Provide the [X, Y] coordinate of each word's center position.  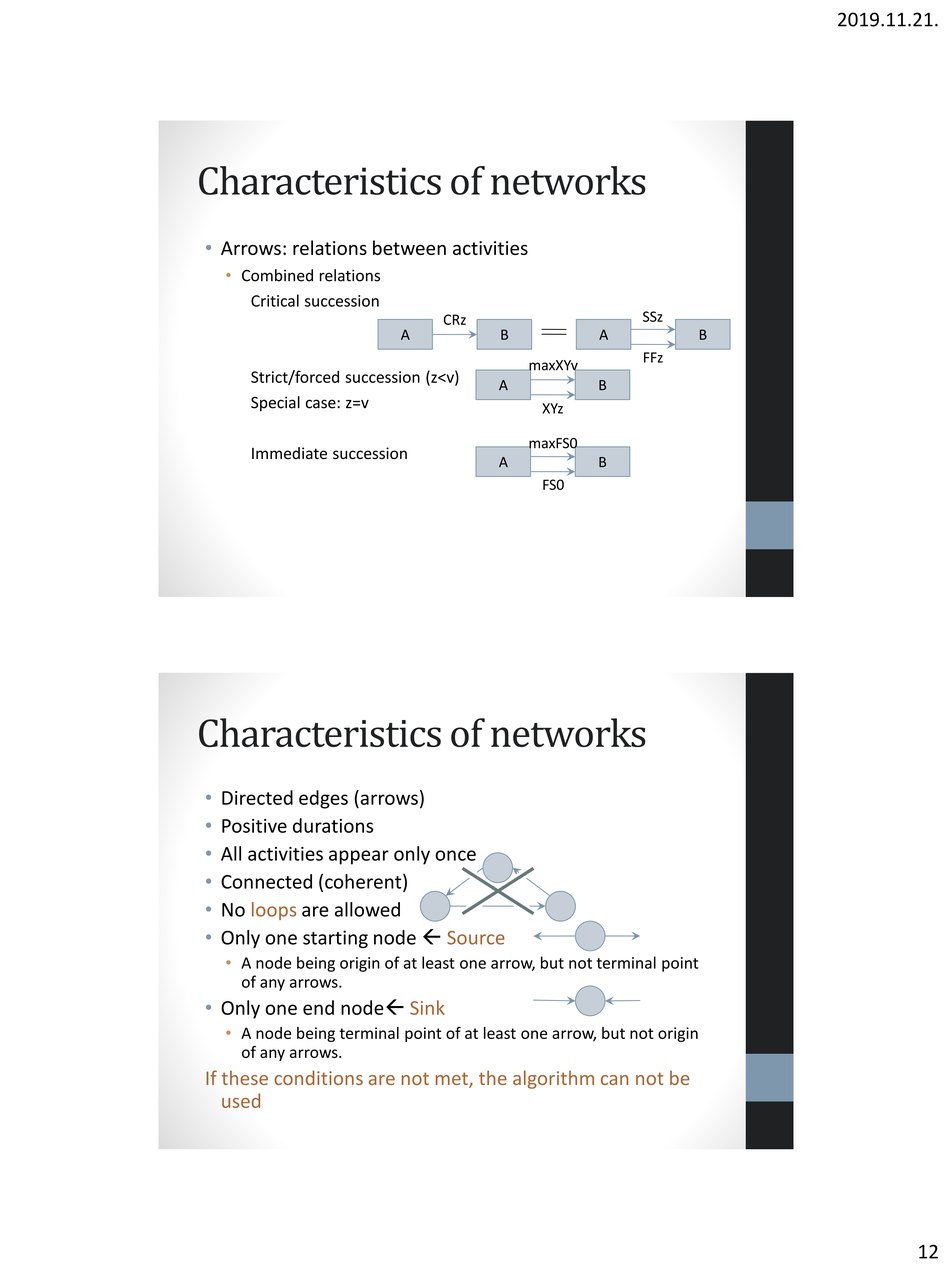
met [453, 1080]
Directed [257, 797]
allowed [367, 909]
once [455, 855]
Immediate [289, 453]
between [409, 247]
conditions [319, 1077]
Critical [275, 300]
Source [476, 938]
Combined [277, 275]
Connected [266, 881]
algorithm [553, 1079]
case [322, 404]
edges [323, 799]
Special [275, 404]
